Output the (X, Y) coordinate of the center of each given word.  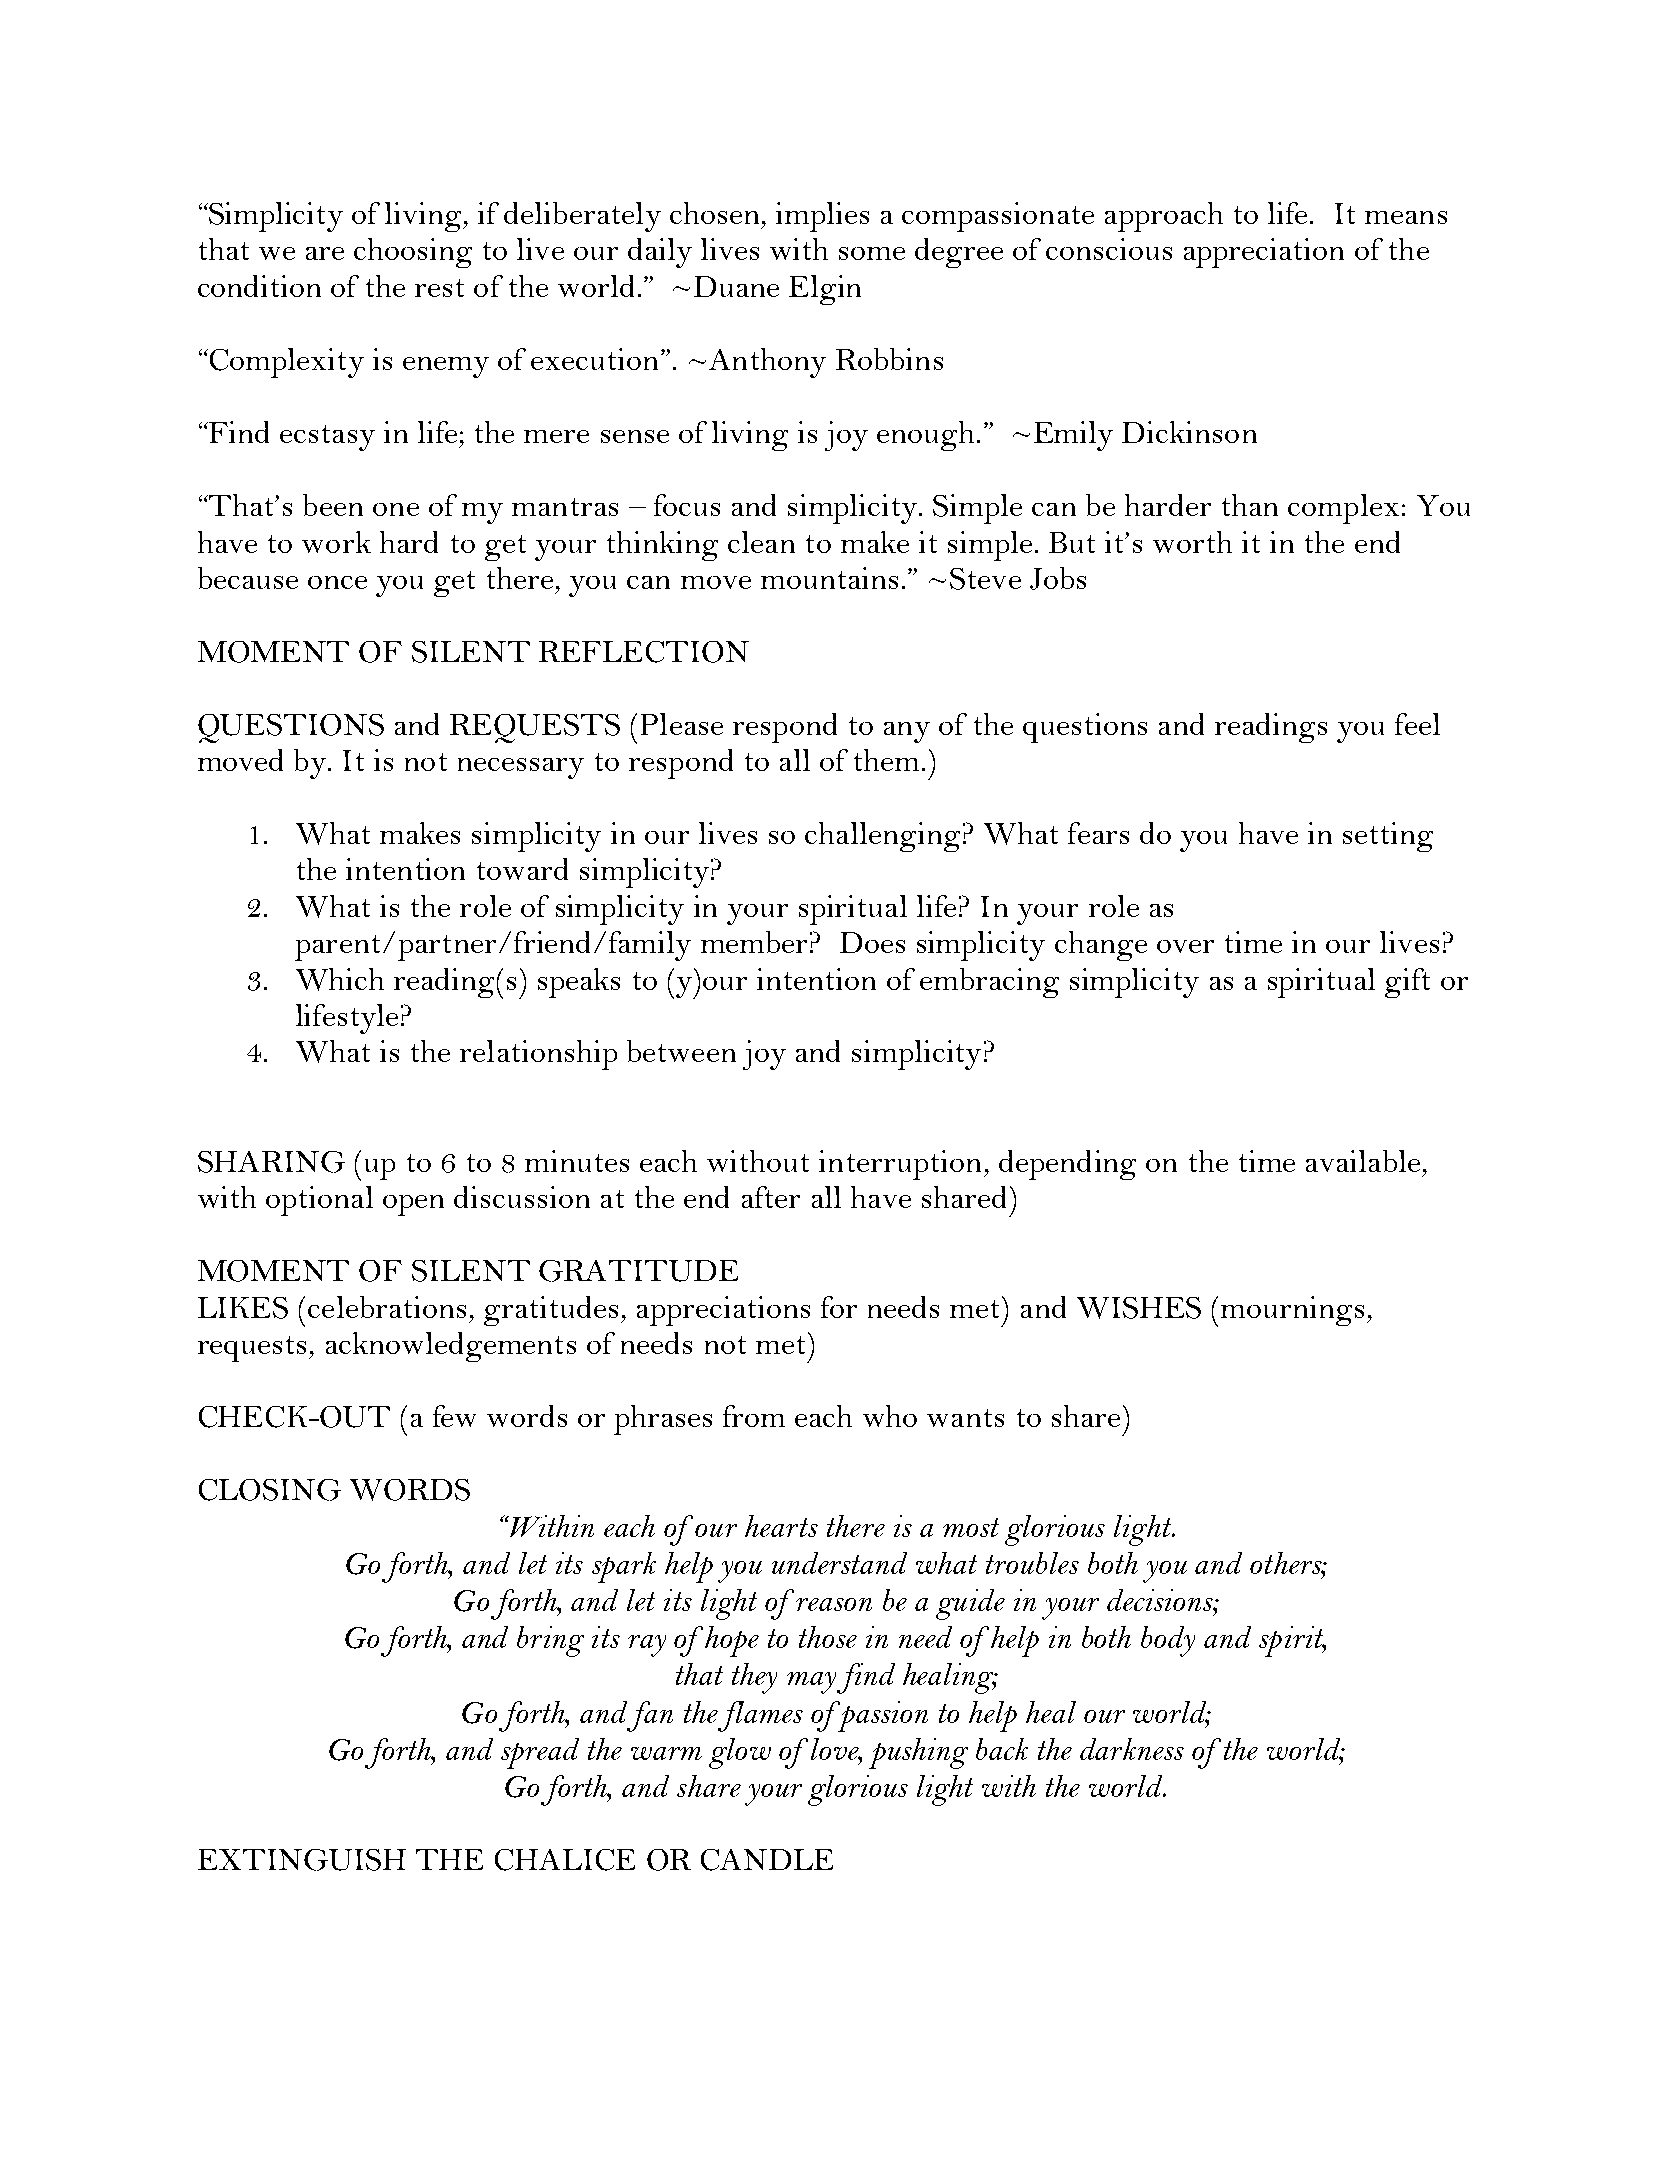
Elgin (825, 290)
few (454, 1416)
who (890, 1416)
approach (1164, 217)
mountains (829, 578)
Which (340, 979)
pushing (918, 1753)
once (337, 582)
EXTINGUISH (302, 1860)
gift (1407, 983)
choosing (413, 253)
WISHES (1139, 1308)
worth (1192, 542)
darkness (1132, 1749)
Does (872, 942)
